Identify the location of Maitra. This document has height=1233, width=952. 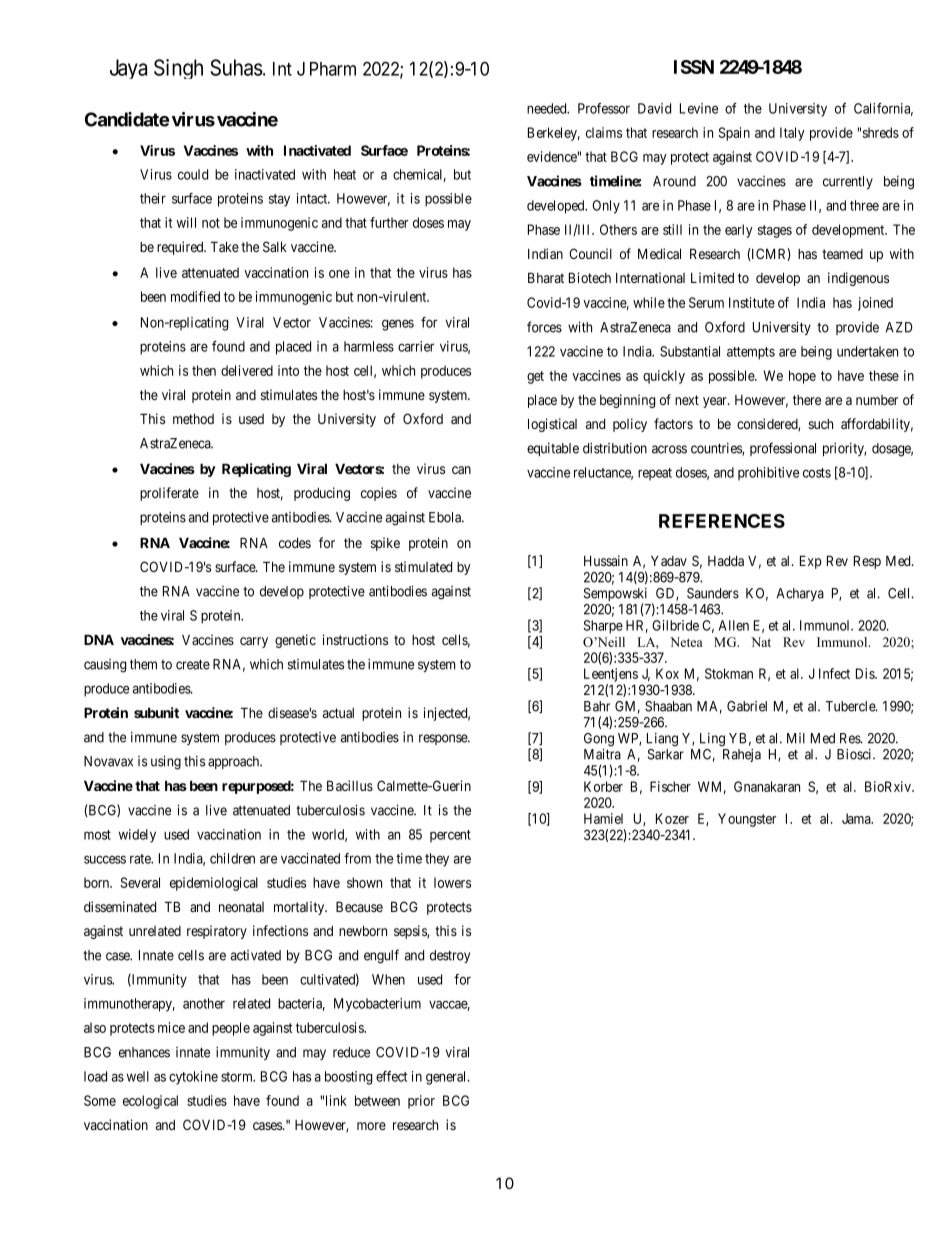
(602, 754).
